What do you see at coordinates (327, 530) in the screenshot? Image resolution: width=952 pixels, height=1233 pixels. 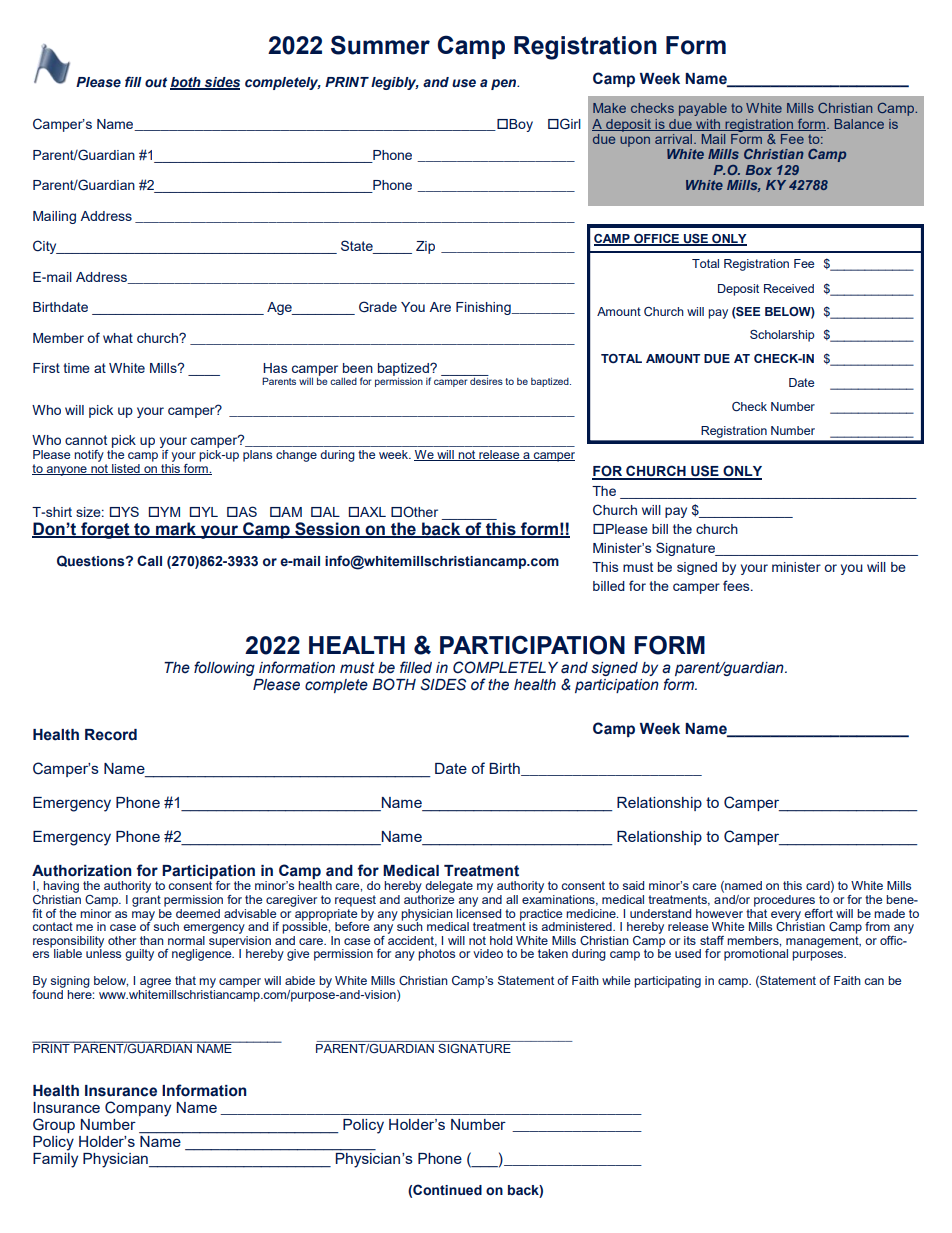 I see `Session` at bounding box center [327, 530].
